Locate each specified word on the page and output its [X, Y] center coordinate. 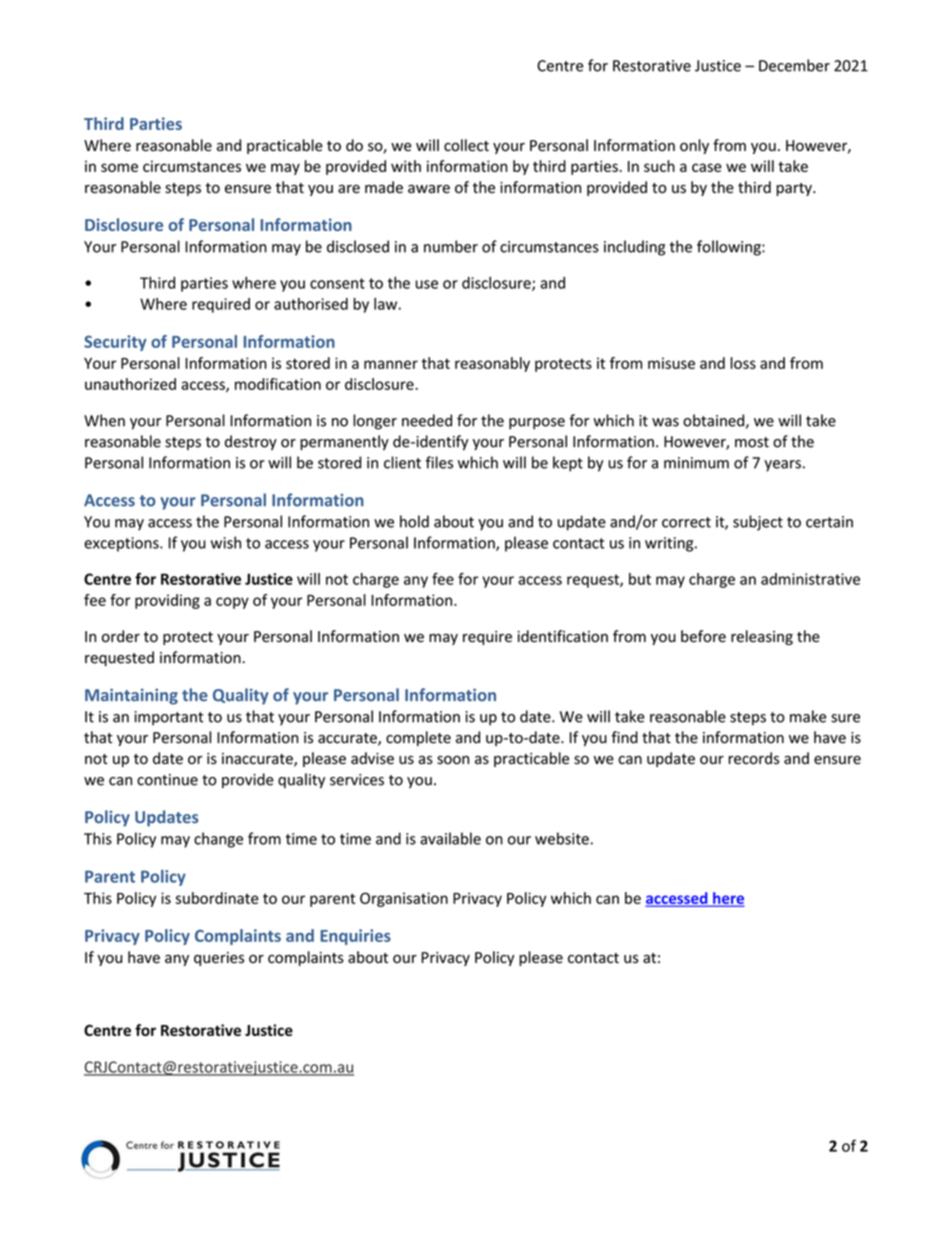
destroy [251, 442]
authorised [311, 304]
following [730, 248]
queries [219, 959]
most [752, 442]
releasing [762, 637]
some [119, 167]
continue [167, 780]
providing [167, 601]
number [451, 246]
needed [427, 420]
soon [453, 760]
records [753, 758]
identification [563, 636]
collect [466, 145]
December [794, 65]
